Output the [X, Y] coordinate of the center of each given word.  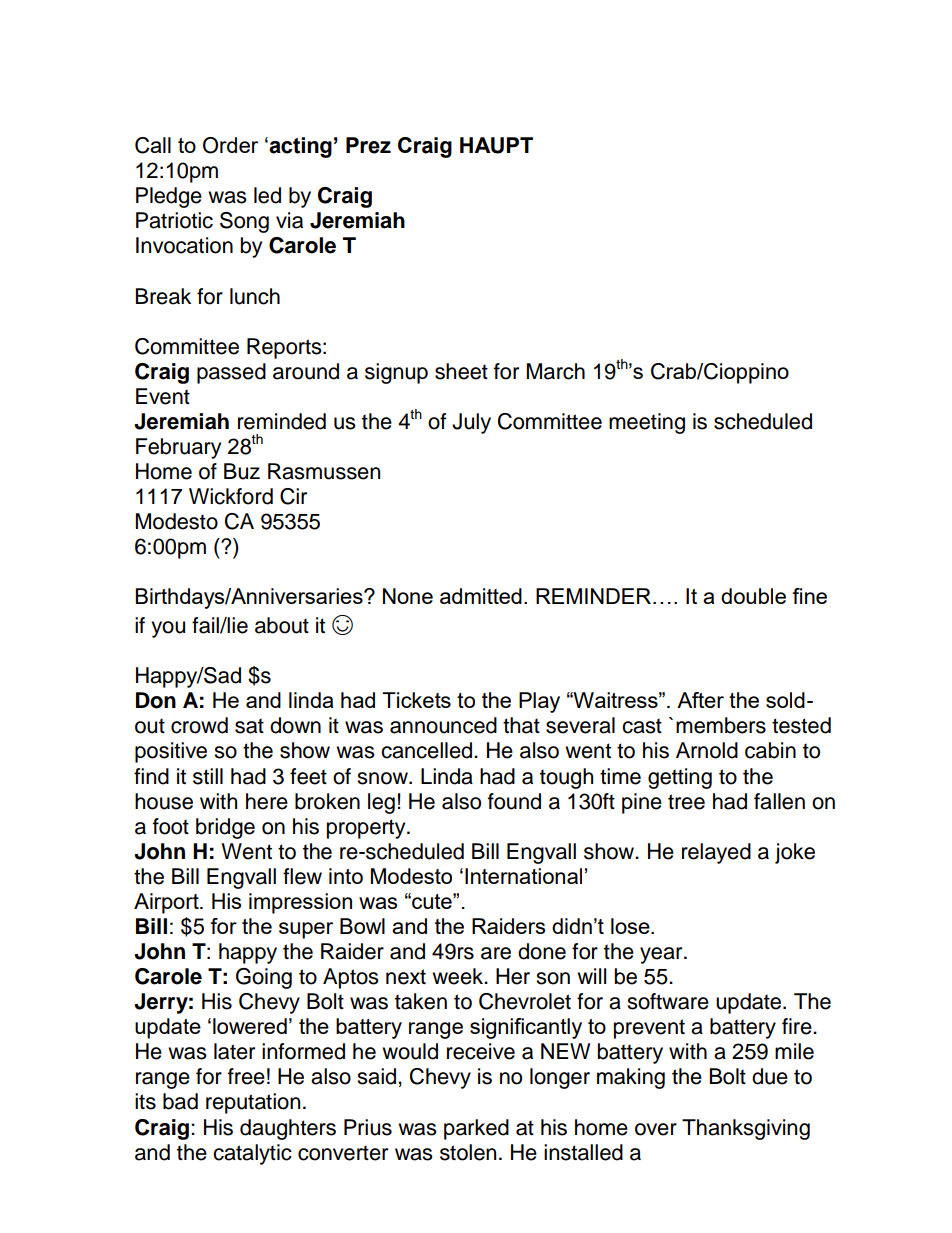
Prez [368, 145]
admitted [481, 596]
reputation [253, 1103]
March [556, 371]
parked [476, 1129]
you [168, 629]
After [700, 700]
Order [230, 145]
